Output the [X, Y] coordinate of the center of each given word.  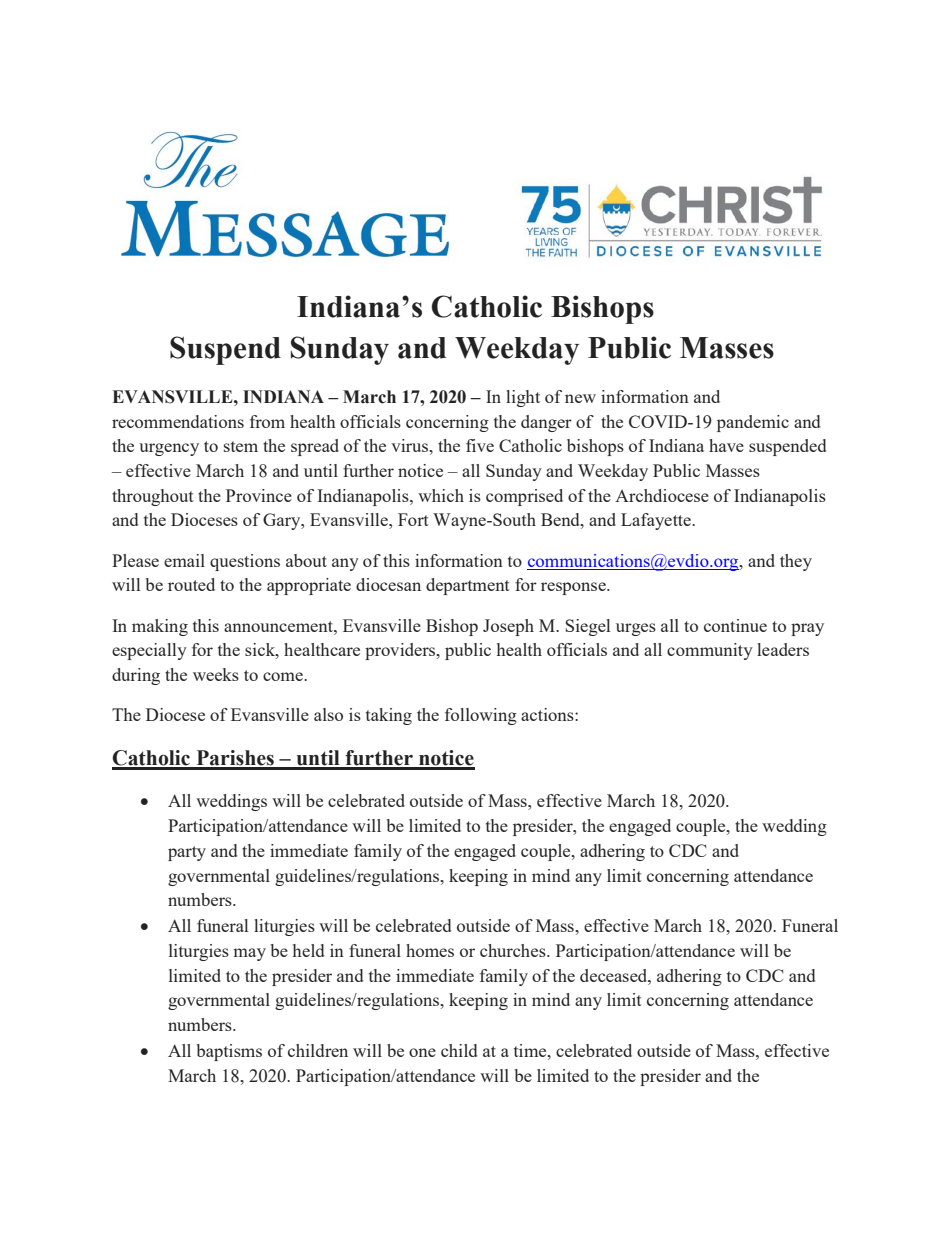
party [187, 853]
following [481, 716]
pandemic [753, 423]
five [480, 445]
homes [430, 950]
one [422, 1052]
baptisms [229, 1052]
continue [735, 625]
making [160, 627]
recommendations [178, 421]
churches [514, 950]
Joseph [508, 627]
